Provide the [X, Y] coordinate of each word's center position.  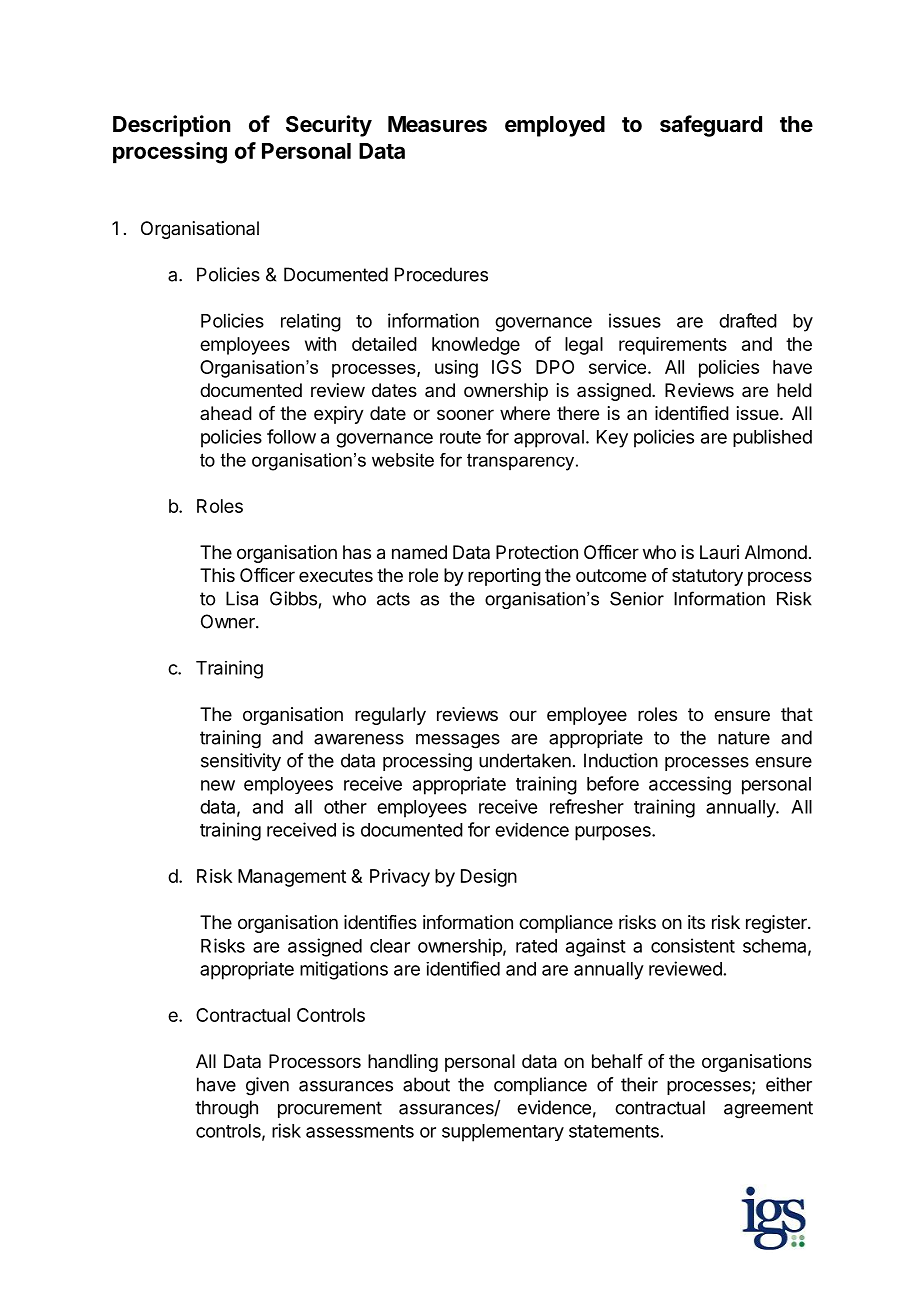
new [218, 785]
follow [291, 436]
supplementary [503, 1133]
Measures [437, 124]
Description [172, 126]
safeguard [711, 126]
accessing [690, 785]
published [772, 438]
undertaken [525, 760]
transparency [522, 462]
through [226, 1109]
